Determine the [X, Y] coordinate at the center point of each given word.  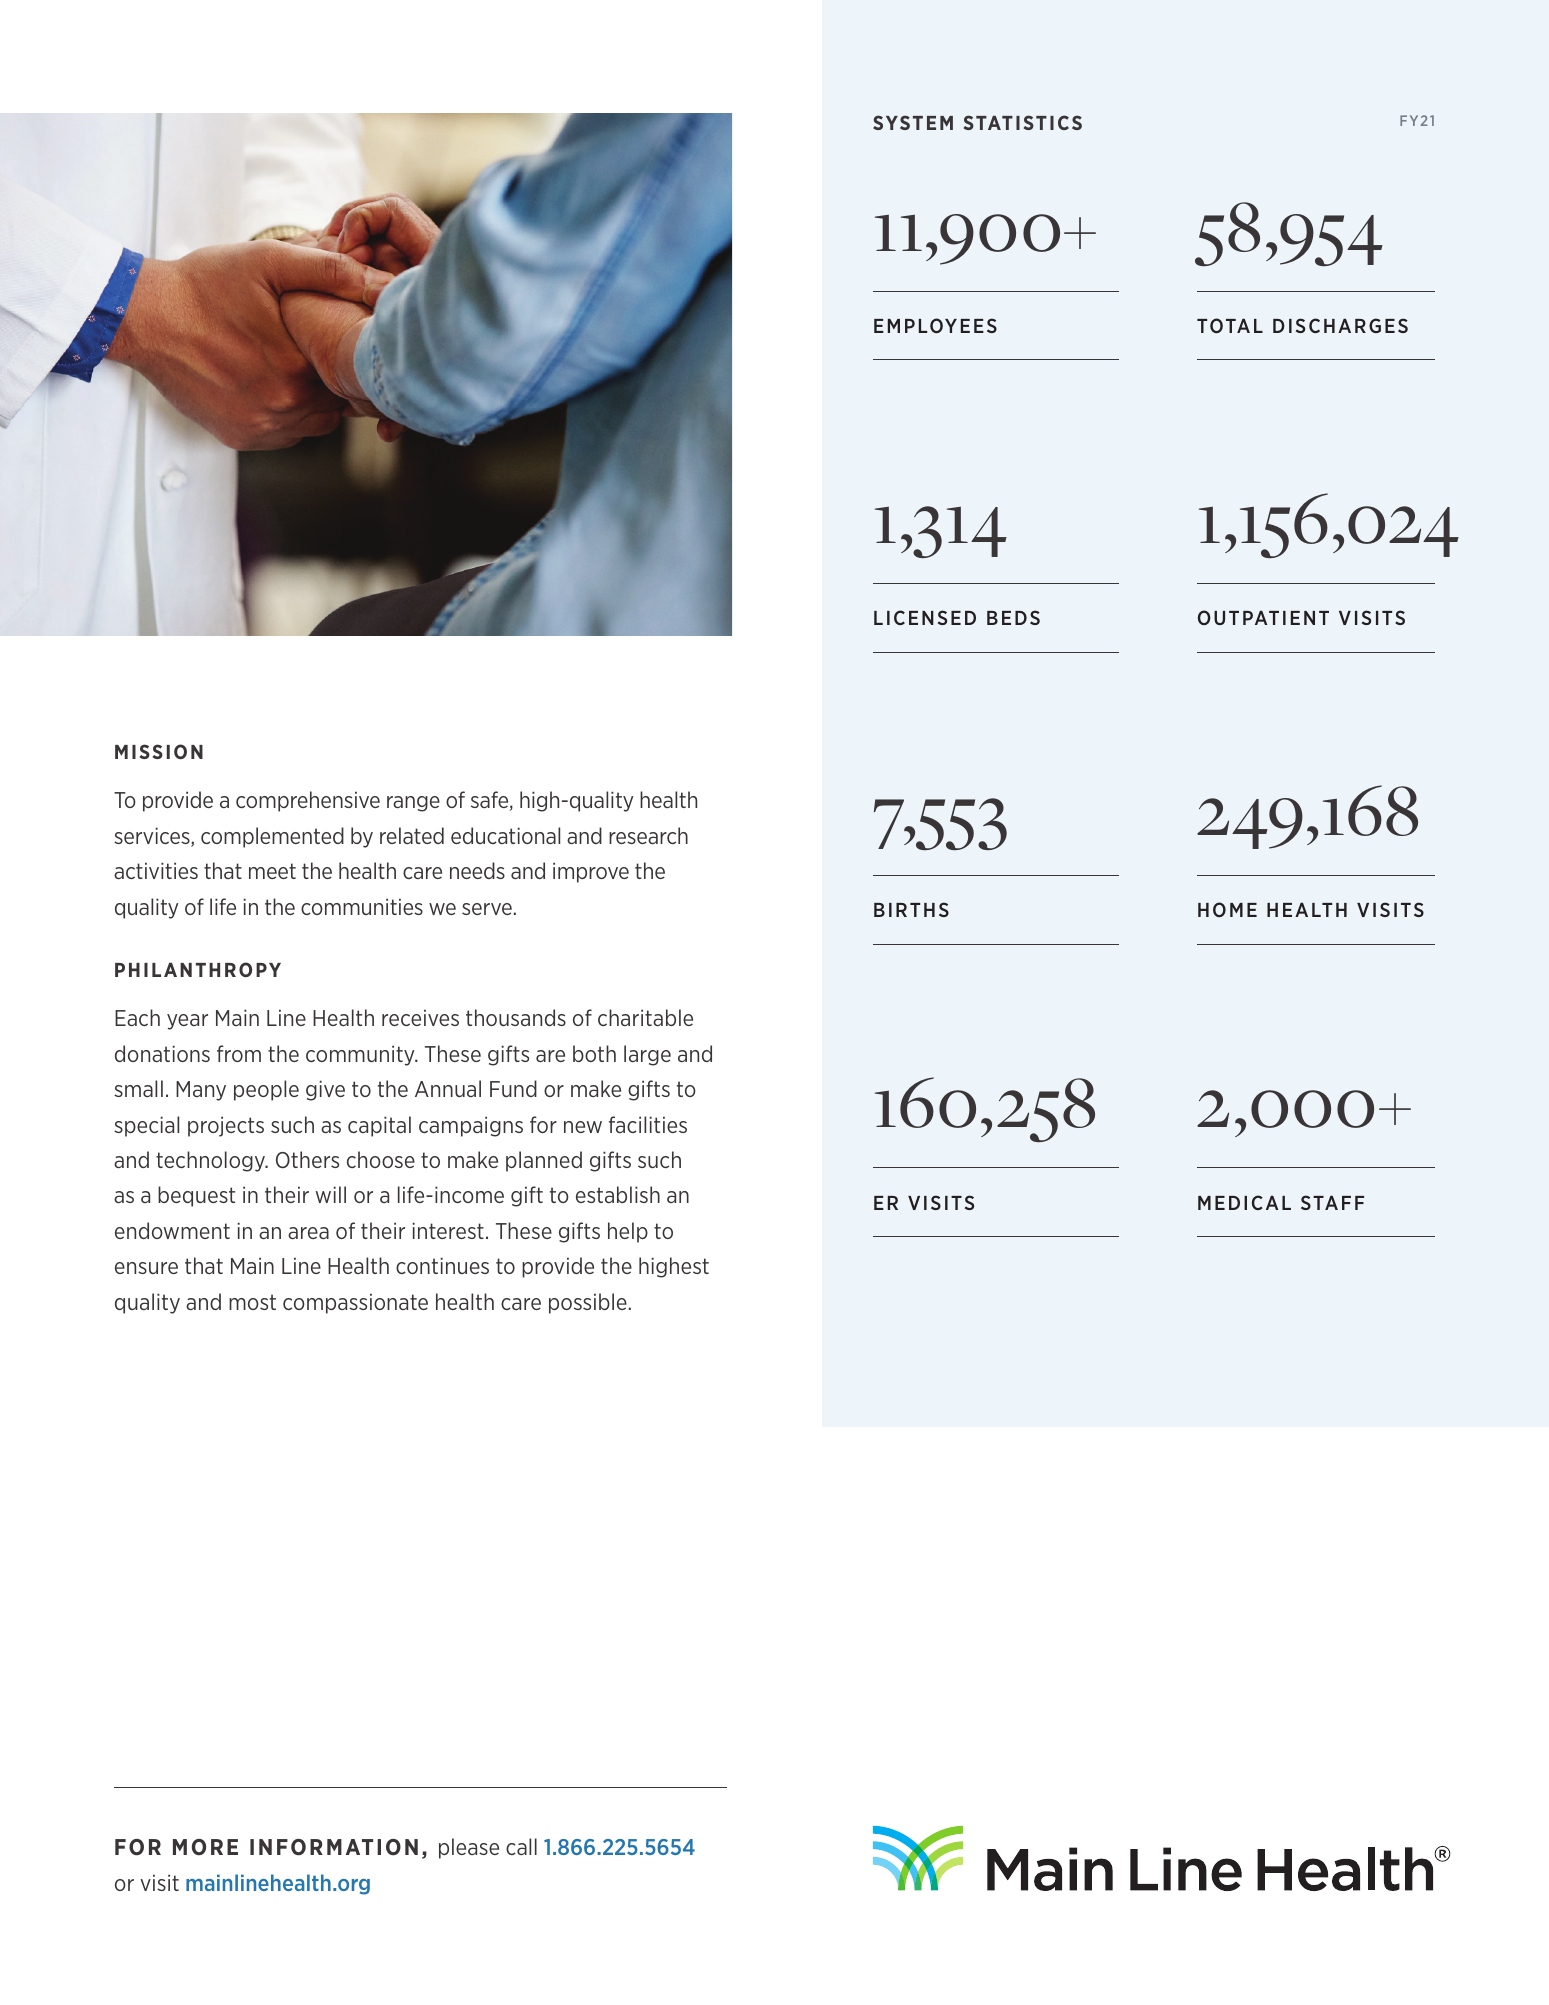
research [648, 835]
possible [588, 1303]
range [413, 804]
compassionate [355, 1303]
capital [379, 1126]
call [521, 1846]
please [469, 1848]
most [252, 1302]
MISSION [159, 751]
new [583, 1127]
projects [226, 1126]
